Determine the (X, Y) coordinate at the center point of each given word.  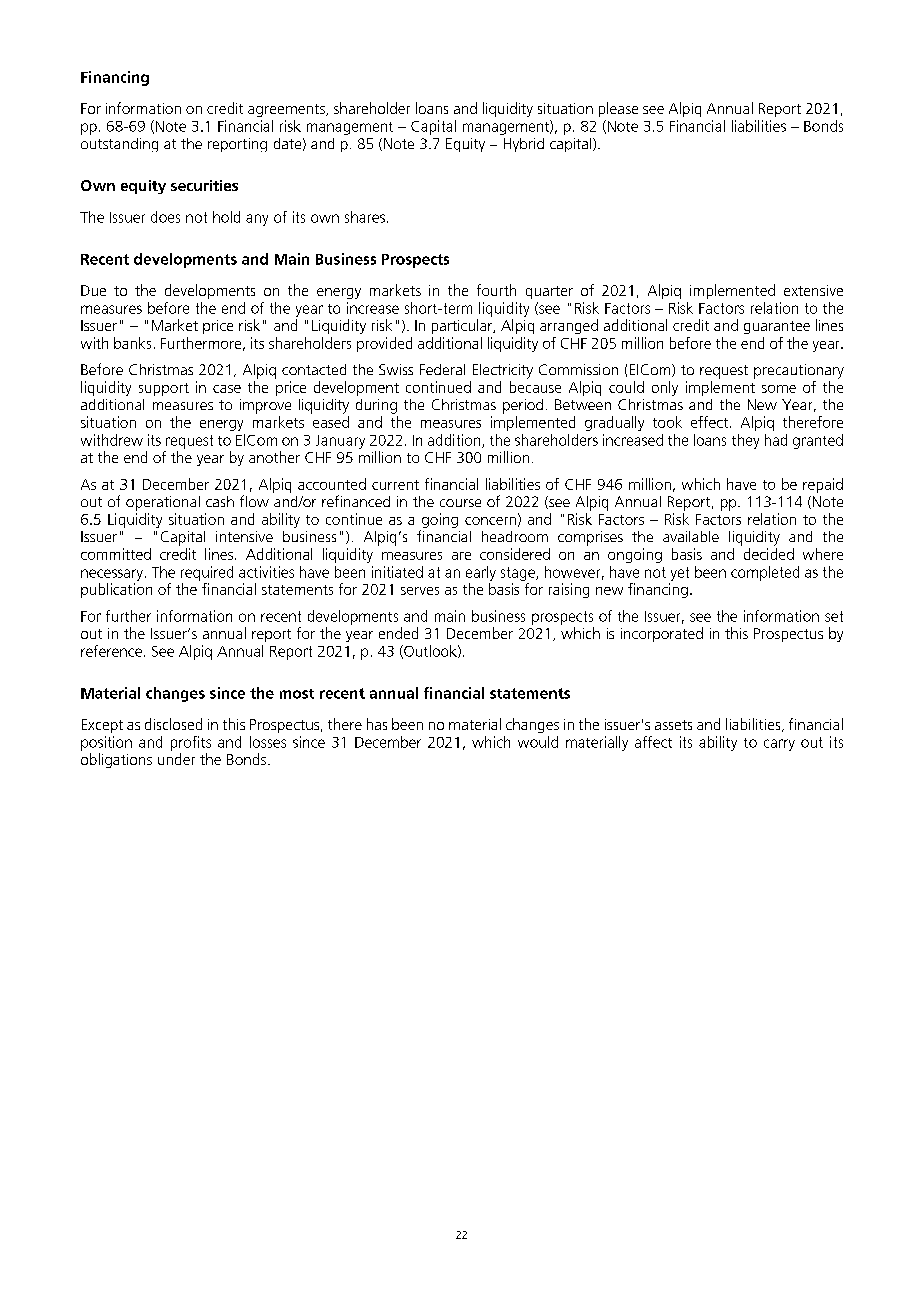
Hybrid (524, 145)
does (165, 217)
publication (116, 590)
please (618, 109)
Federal (442, 369)
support (164, 389)
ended (398, 633)
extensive (813, 290)
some (779, 389)
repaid (823, 485)
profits (191, 743)
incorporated (662, 634)
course (460, 503)
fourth (496, 290)
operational (163, 503)
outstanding (119, 145)
